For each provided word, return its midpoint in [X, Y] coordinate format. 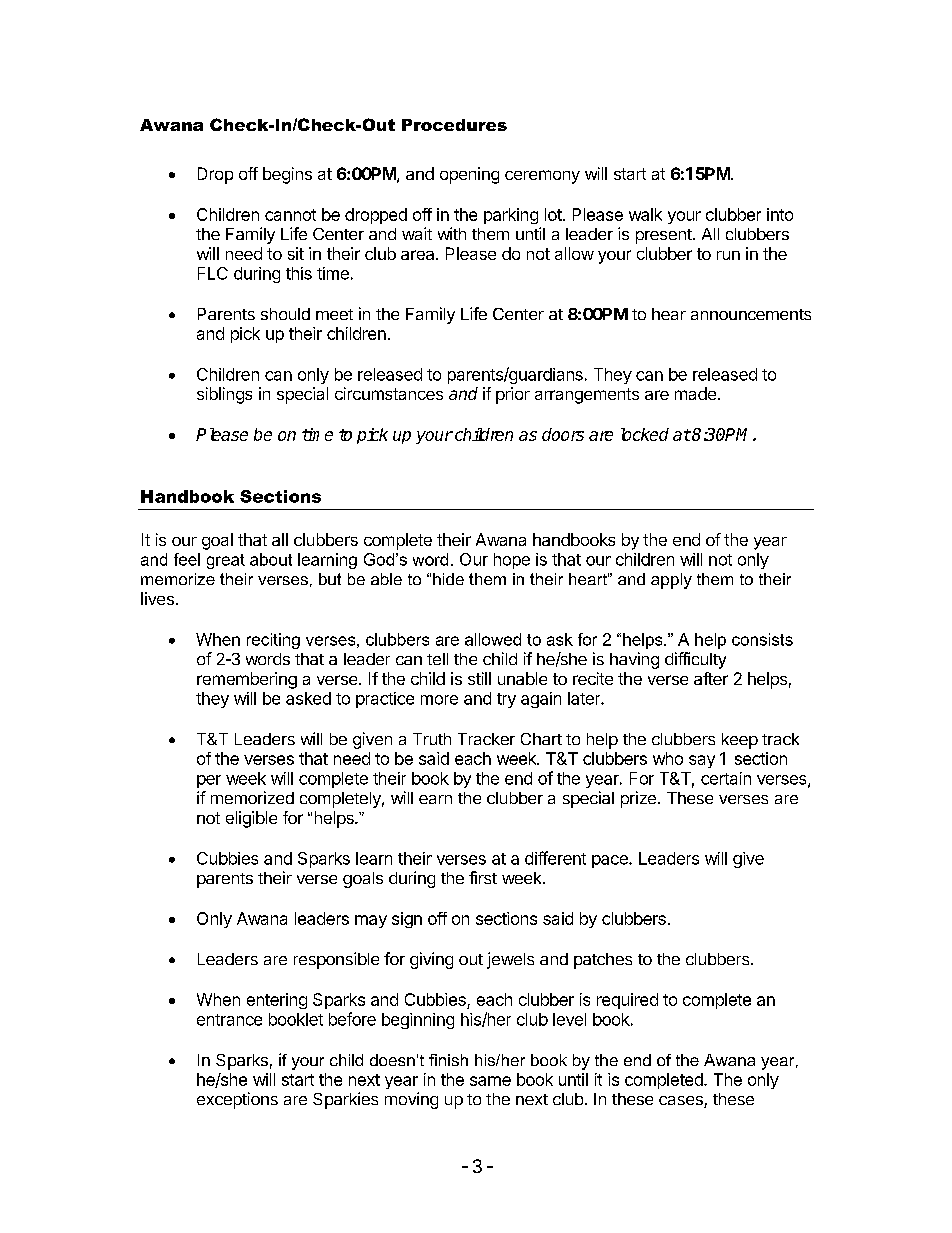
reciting [273, 641]
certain [726, 778]
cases [682, 1102]
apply [671, 581]
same [490, 1081]
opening [469, 175]
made [695, 393]
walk [645, 214]
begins [287, 175]
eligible [251, 819]
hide [448, 579]
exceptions [237, 1100]
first [483, 877]
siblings [224, 395]
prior [513, 395]
